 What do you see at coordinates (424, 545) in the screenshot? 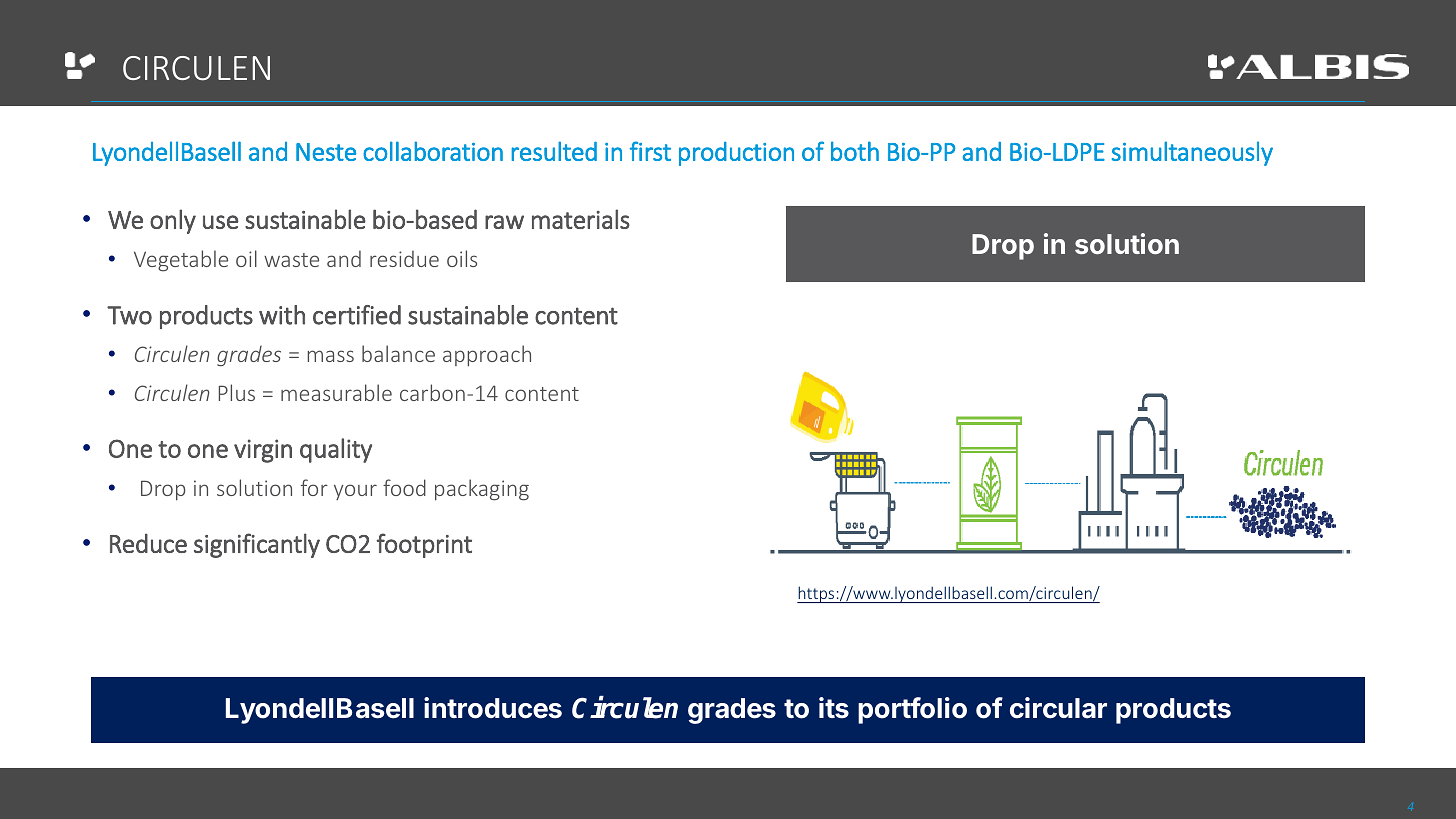
I see `footprint` at bounding box center [424, 545].
